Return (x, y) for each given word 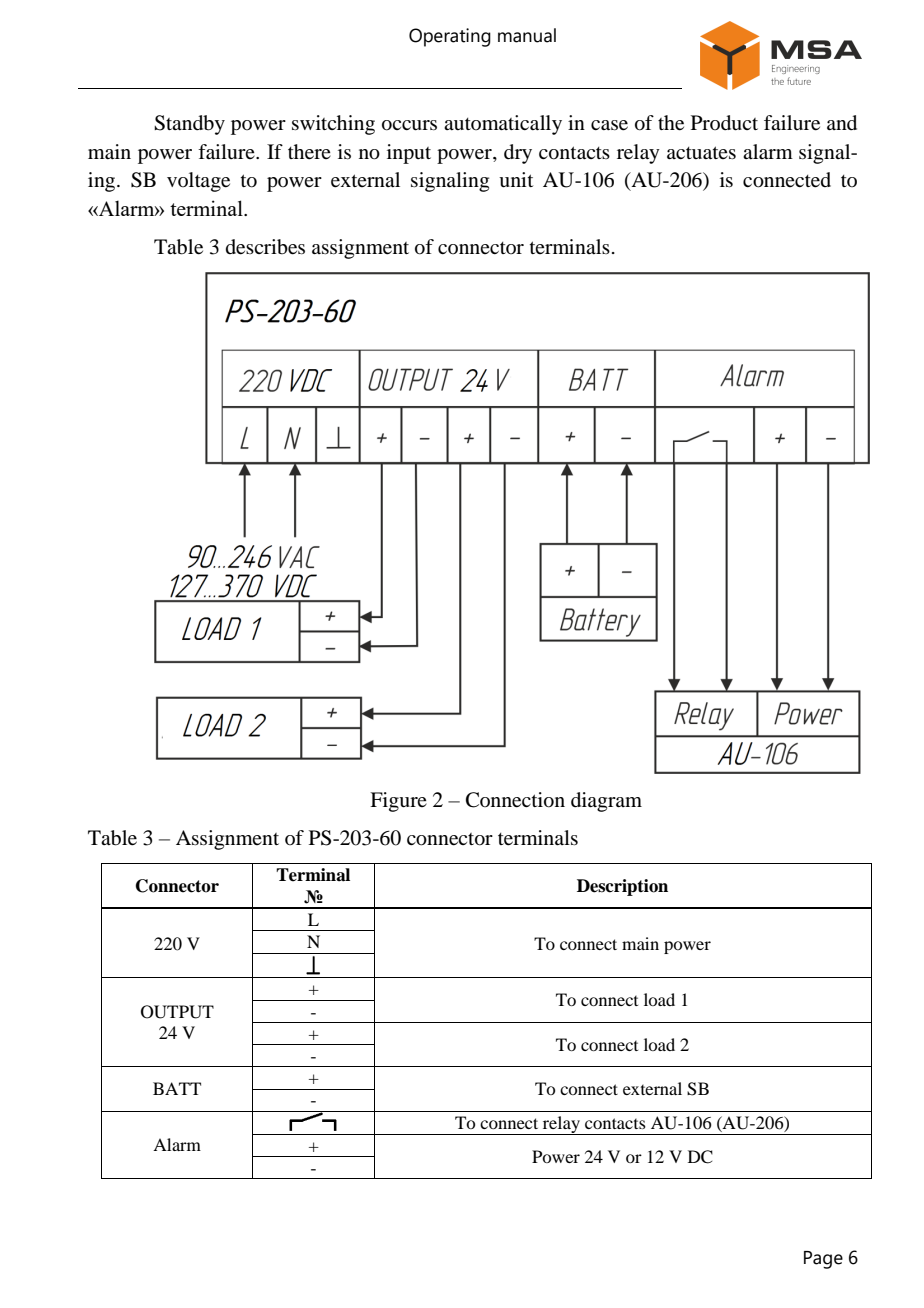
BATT (177, 1088)
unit (516, 180)
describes (265, 247)
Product (724, 123)
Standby (189, 125)
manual (527, 35)
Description (622, 887)
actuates (701, 153)
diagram (606, 802)
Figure (398, 802)
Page (823, 1260)
